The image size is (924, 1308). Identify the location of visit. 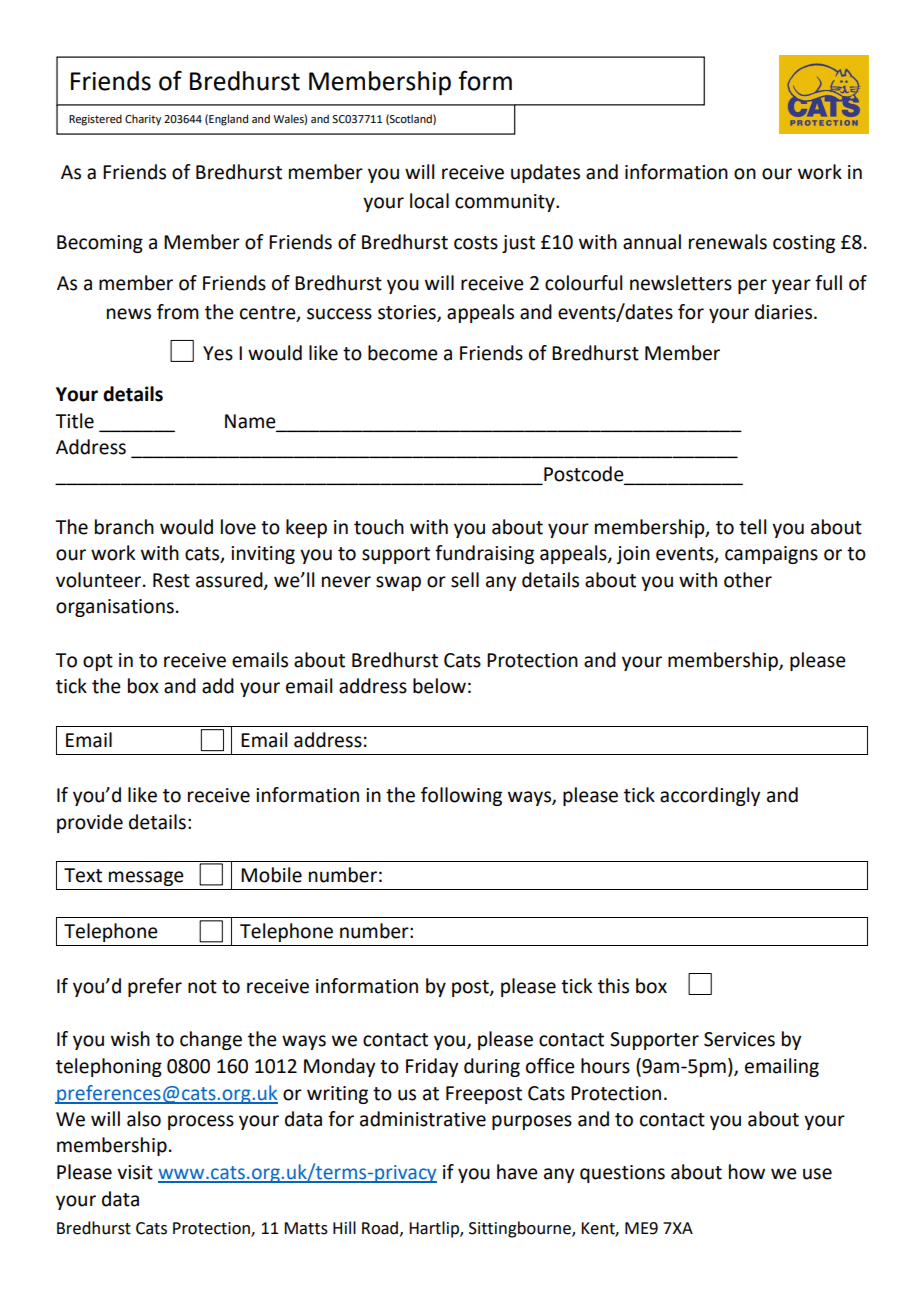
(135, 1172).
